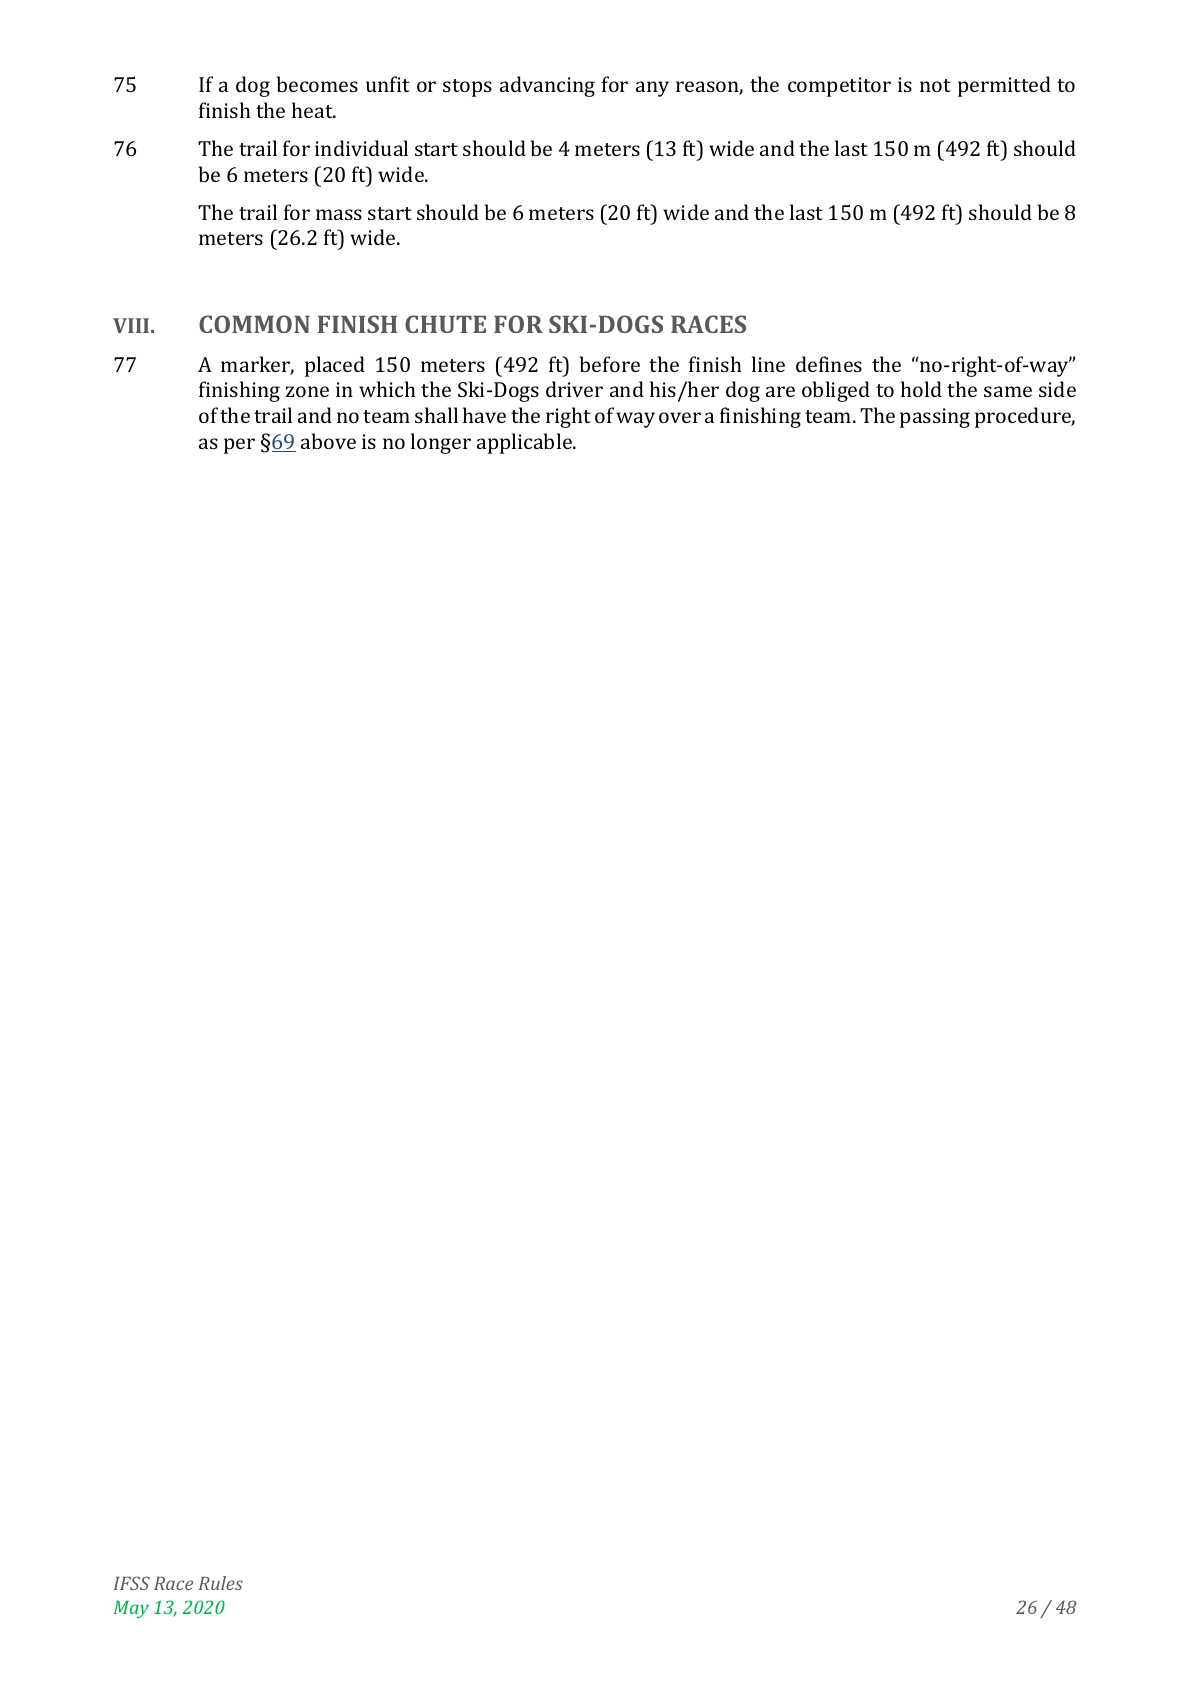 The width and height of the document is (1190, 1684). Describe the element at coordinates (313, 110) in the document. I see `heat` at that location.
